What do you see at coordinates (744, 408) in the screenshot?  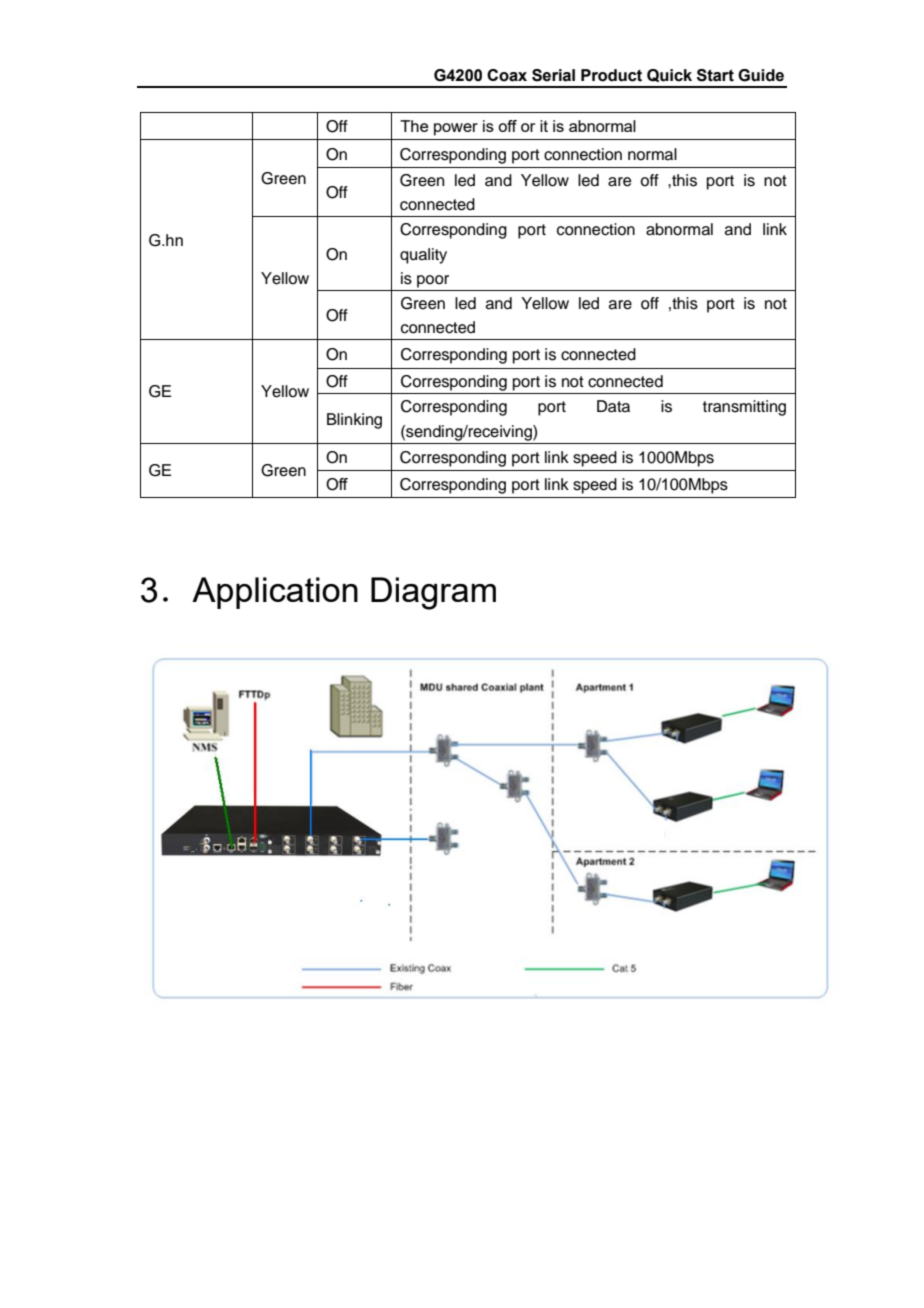 I see `transmitting` at bounding box center [744, 408].
